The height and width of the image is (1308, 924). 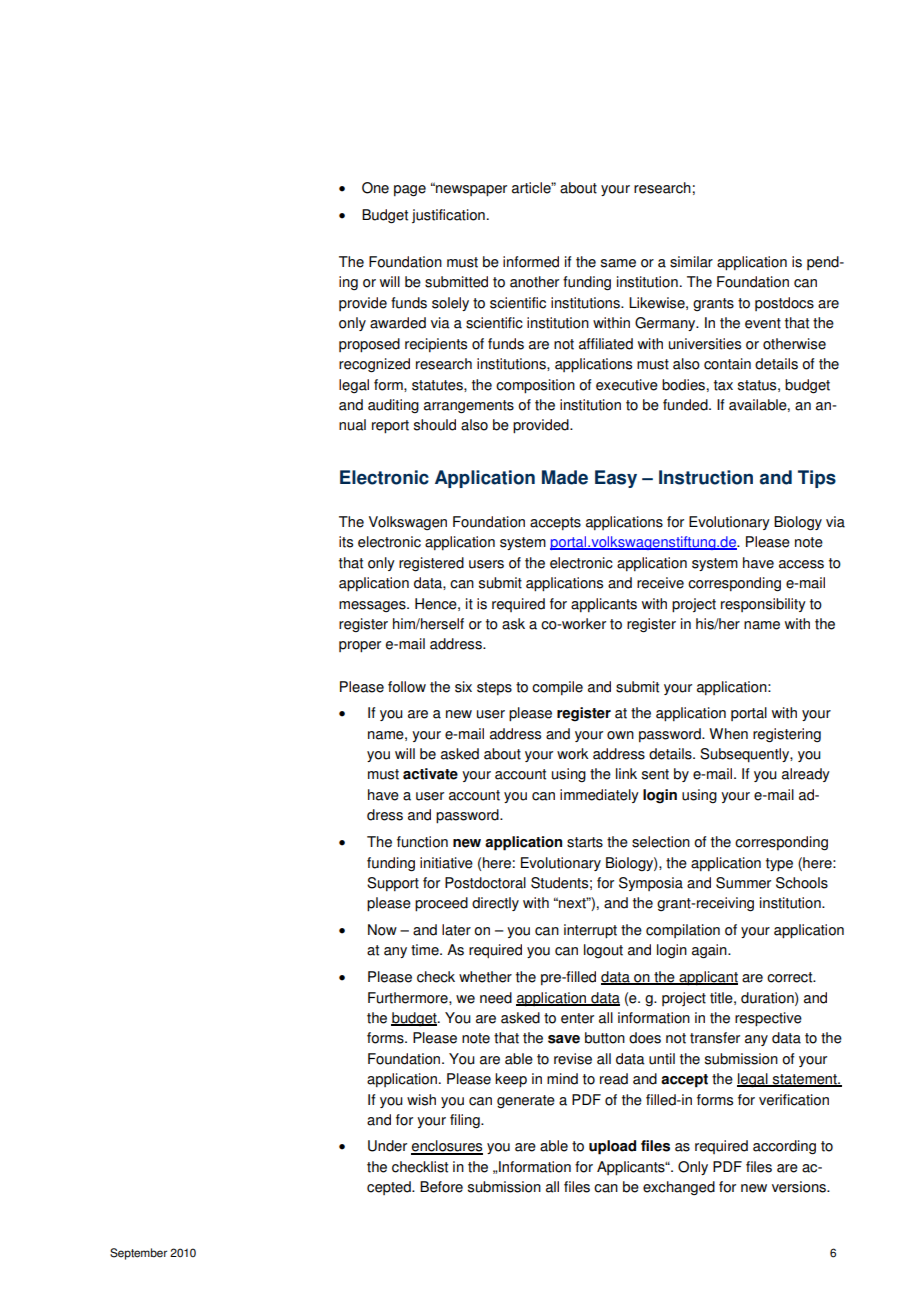 What do you see at coordinates (375, 188) in the image?
I see `One` at bounding box center [375, 188].
